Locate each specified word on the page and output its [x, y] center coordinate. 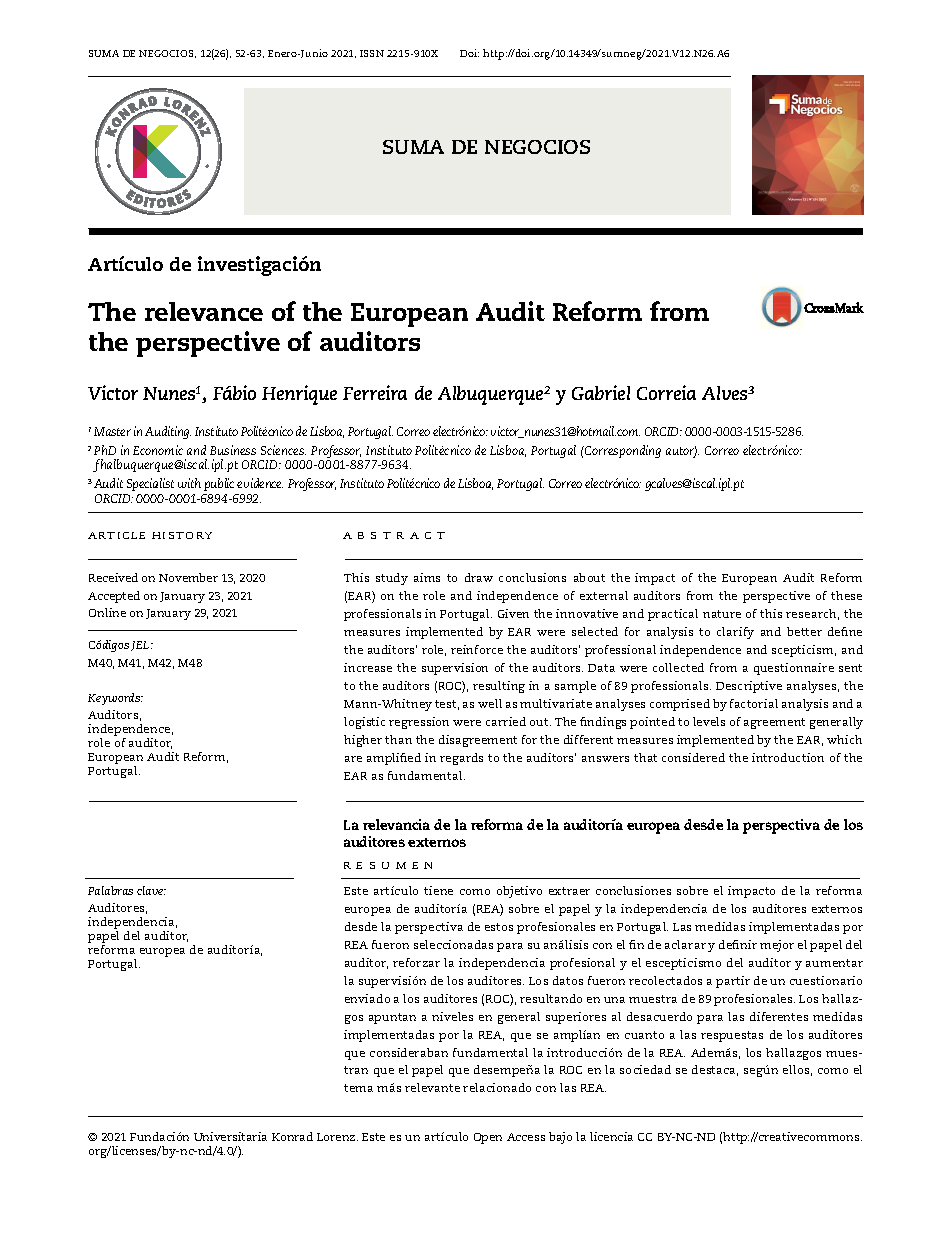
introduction [788, 757]
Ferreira [375, 392]
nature [722, 614]
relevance [204, 311]
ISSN [372, 53]
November [188, 577]
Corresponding [622, 451]
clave [151, 890]
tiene [438, 890]
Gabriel [601, 392]
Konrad [292, 1136]
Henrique [299, 395]
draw [479, 577]
